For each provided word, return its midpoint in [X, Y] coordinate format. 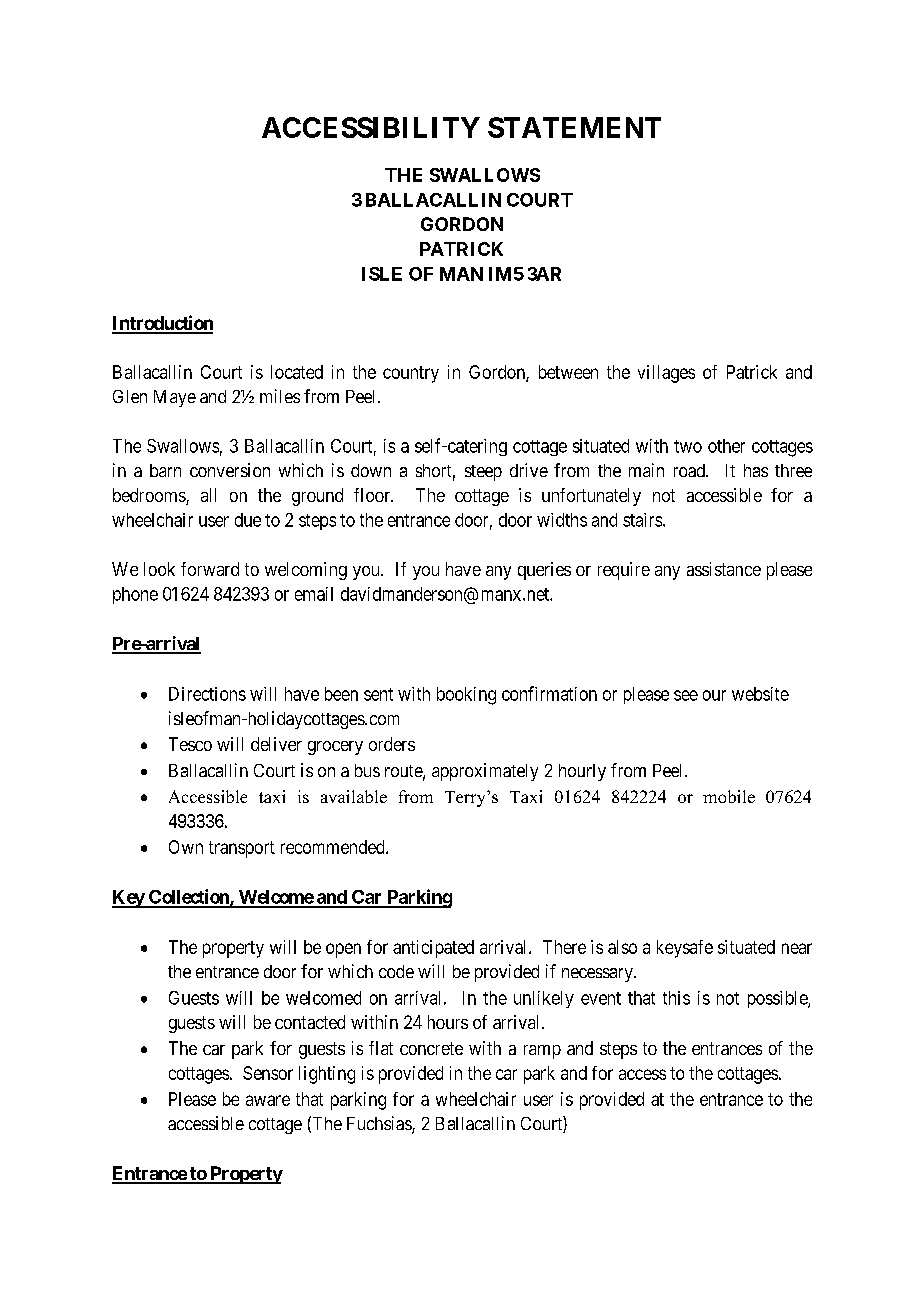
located [297, 372]
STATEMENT [574, 127]
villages [666, 374]
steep [483, 473]
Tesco [190, 744]
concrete [431, 1048]
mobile [729, 796]
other [726, 446]
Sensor [268, 1073]
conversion [230, 470]
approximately [485, 772]
